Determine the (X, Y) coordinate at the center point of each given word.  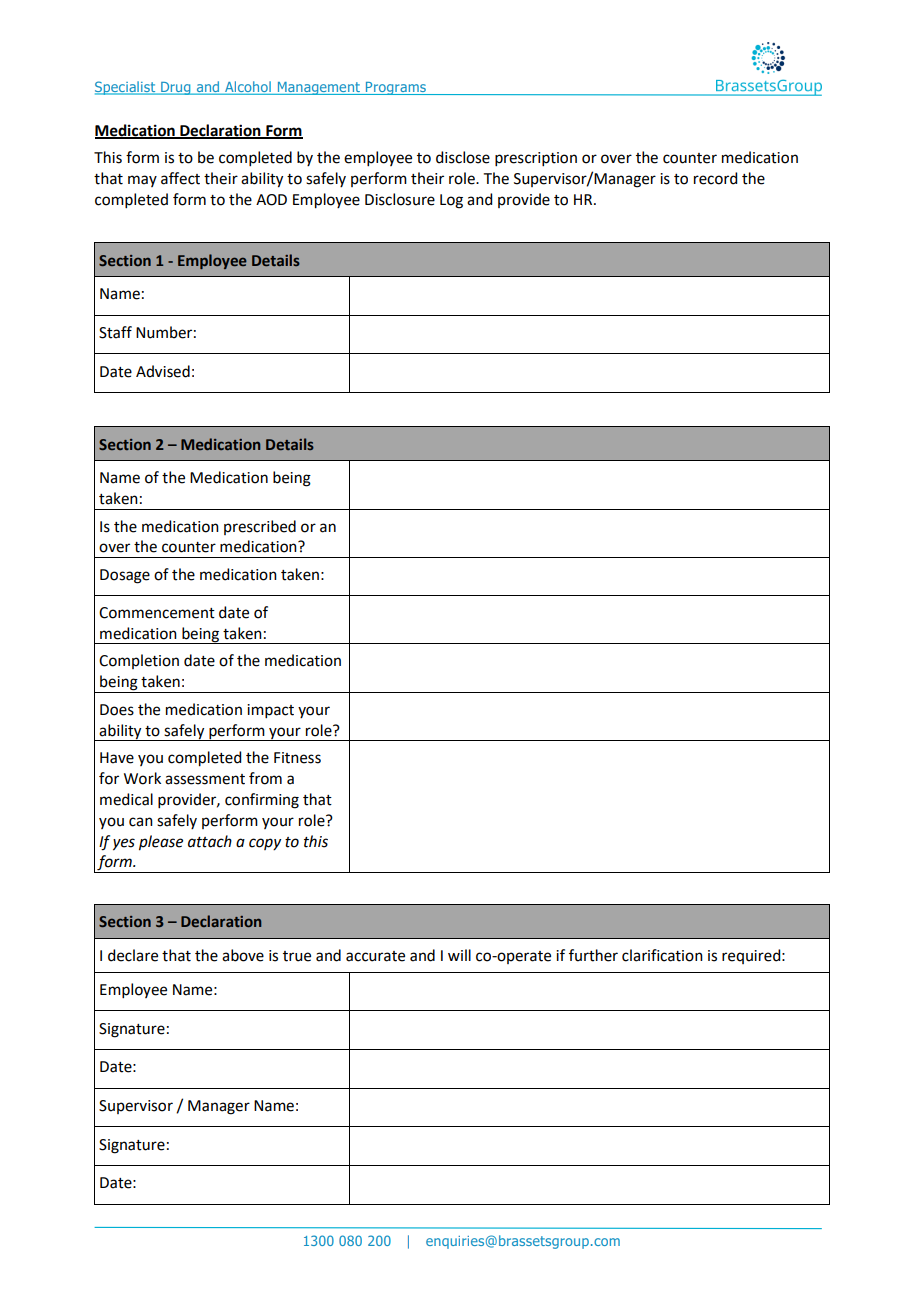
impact (270, 711)
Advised (163, 371)
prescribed (260, 527)
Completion (139, 661)
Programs (395, 88)
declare (133, 955)
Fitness (297, 758)
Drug (176, 88)
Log (451, 201)
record (715, 178)
